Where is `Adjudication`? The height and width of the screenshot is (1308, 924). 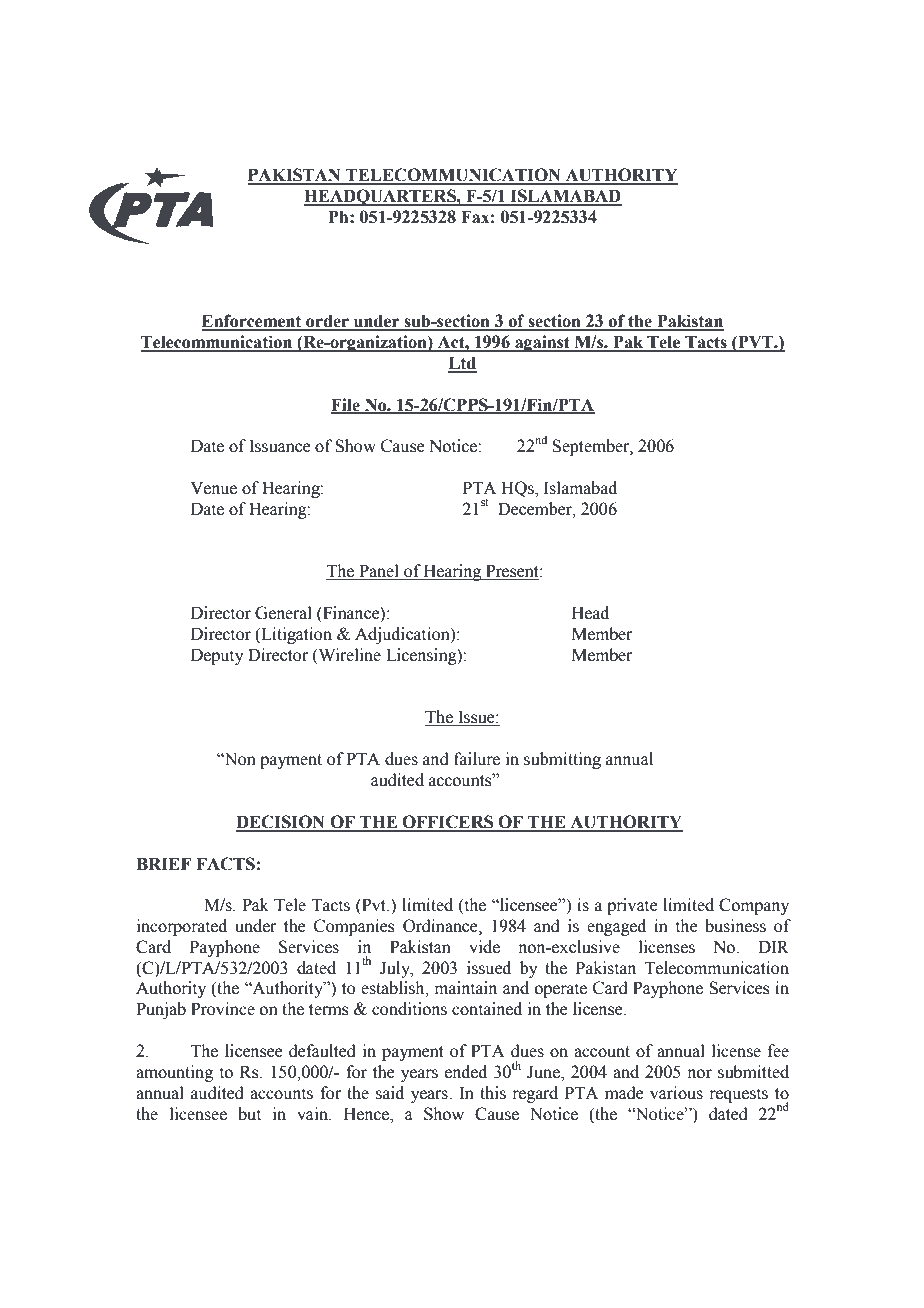 Adjudication is located at coordinates (403, 635).
